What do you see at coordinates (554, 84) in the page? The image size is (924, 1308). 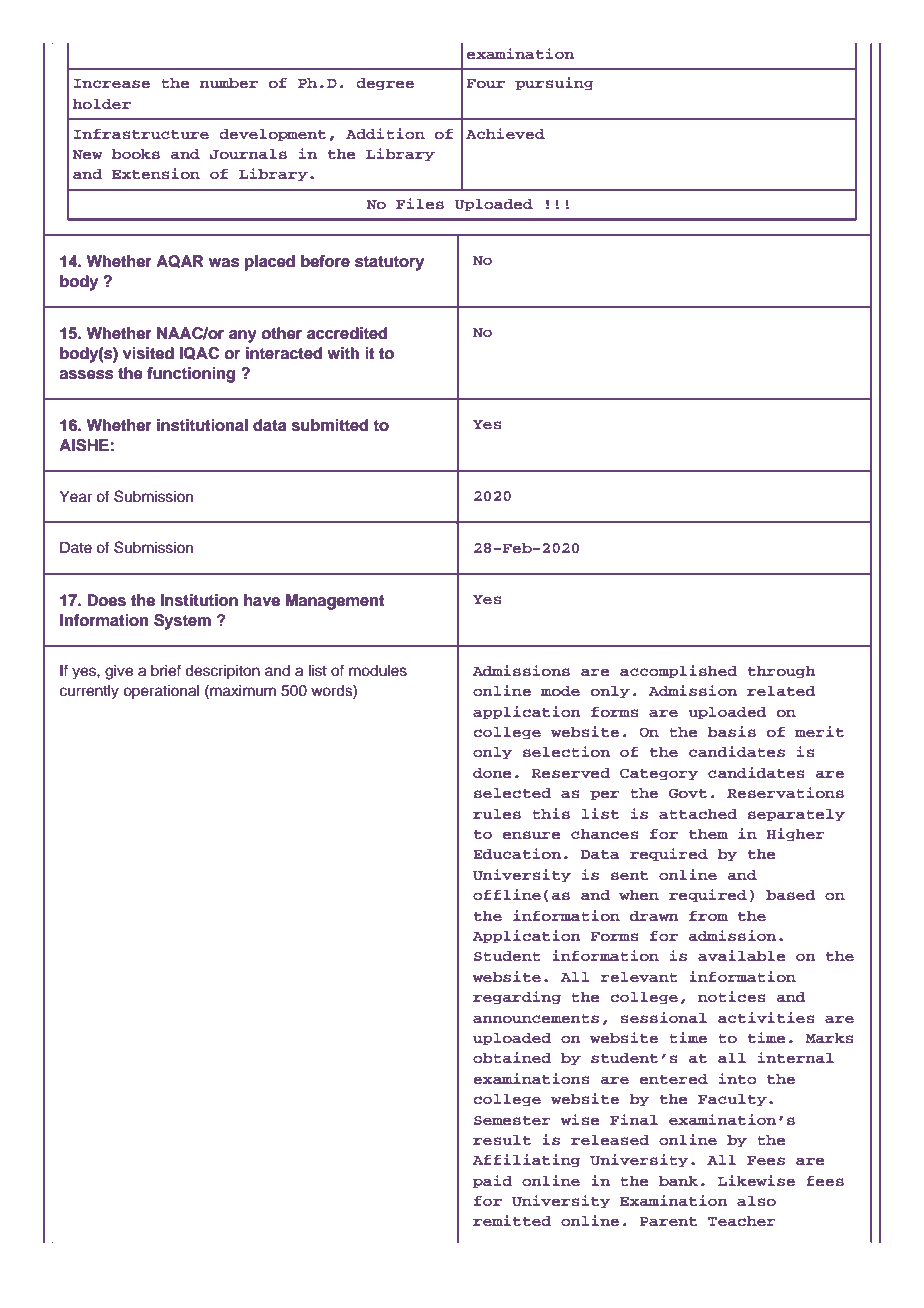 I see `pursuing` at bounding box center [554, 84].
